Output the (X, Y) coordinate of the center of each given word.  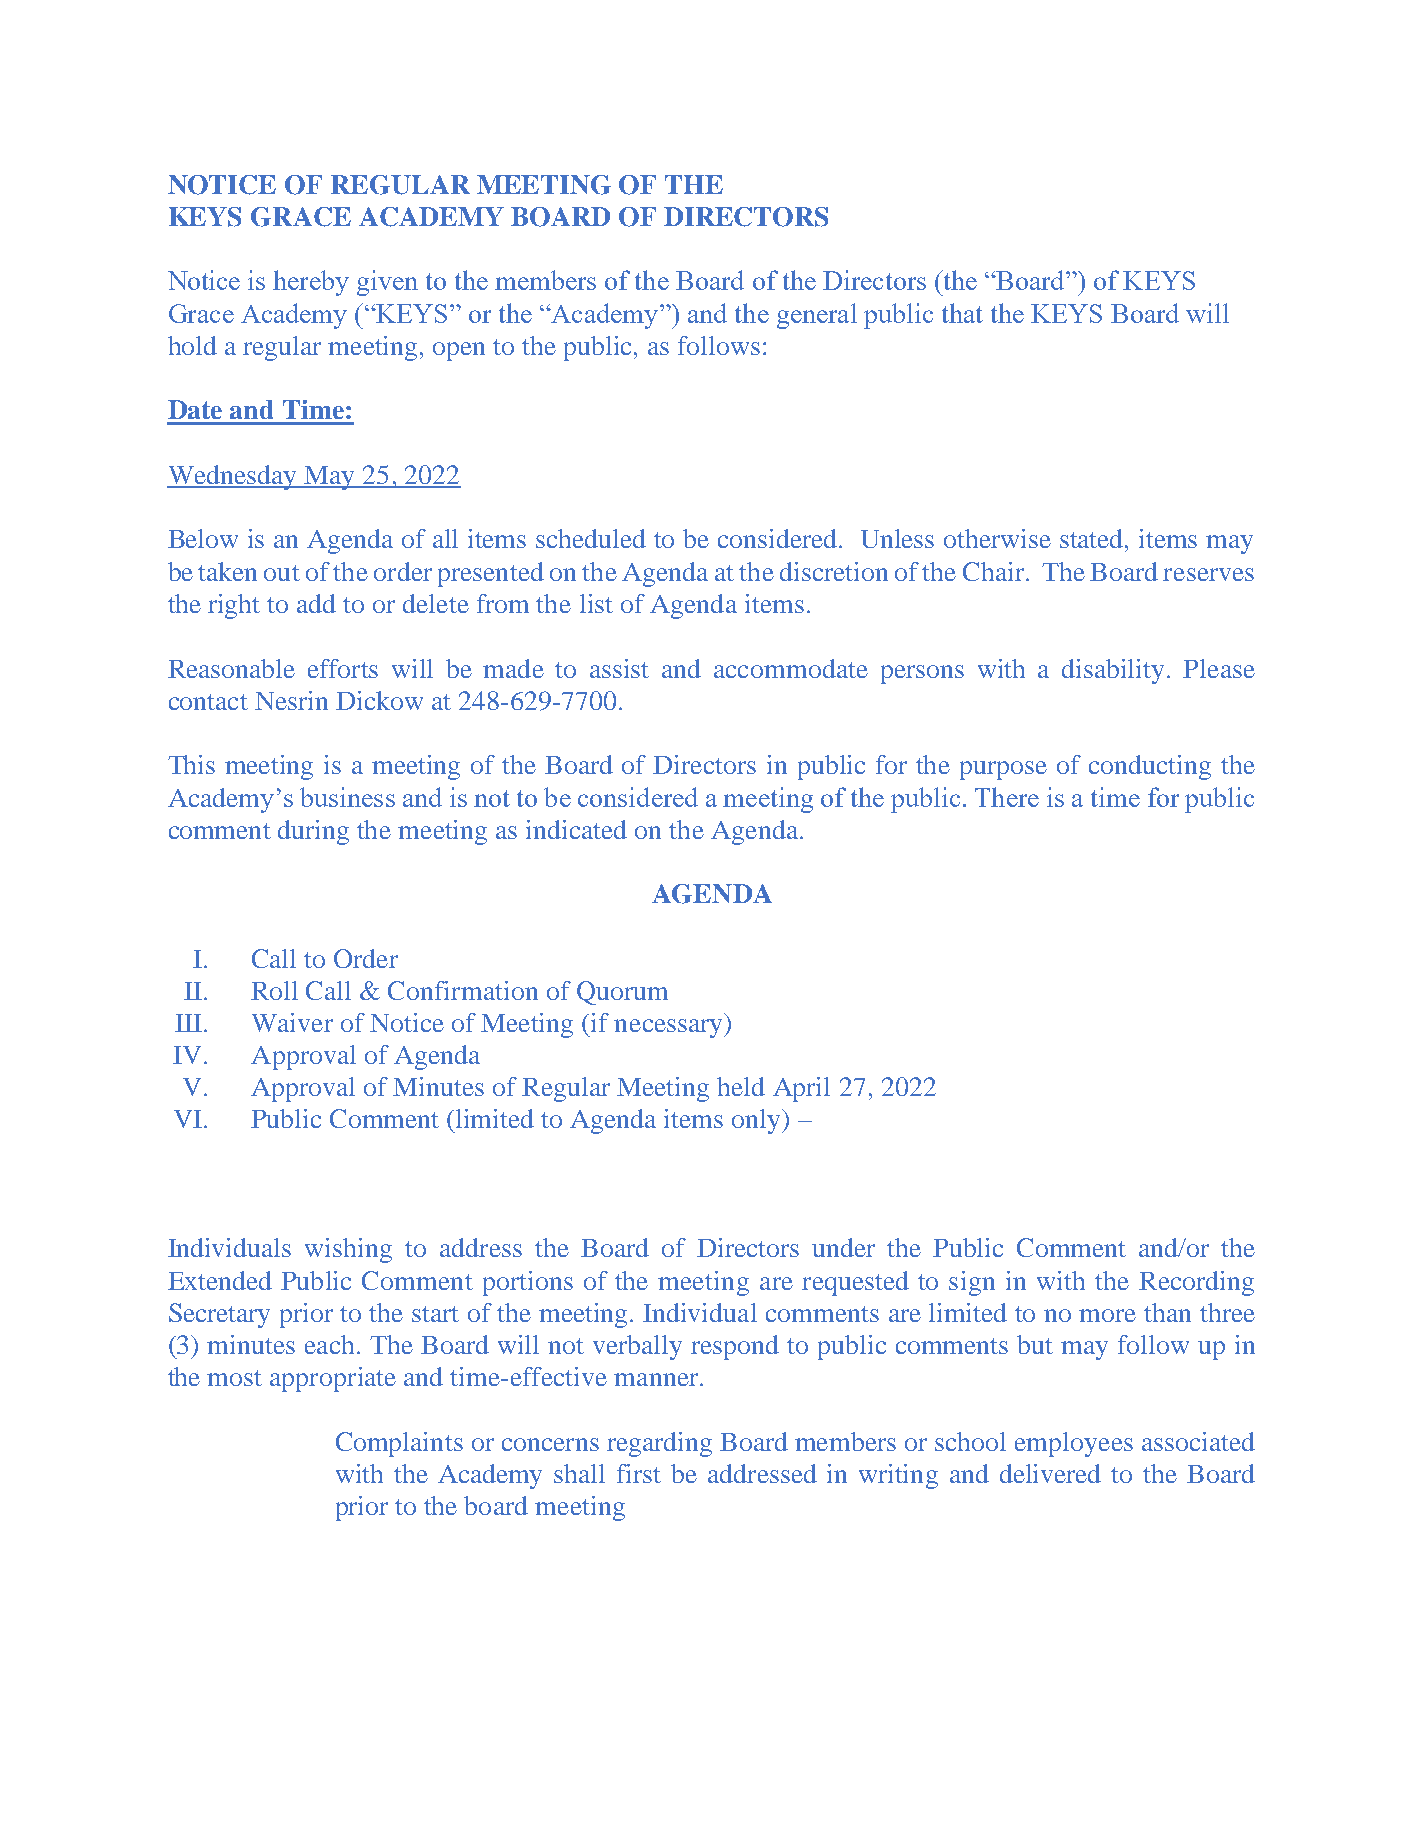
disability (1113, 671)
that (962, 313)
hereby (311, 283)
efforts (343, 668)
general (817, 316)
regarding (659, 1444)
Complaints (399, 1444)
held (741, 1086)
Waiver (292, 1022)
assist (619, 668)
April (801, 1089)
